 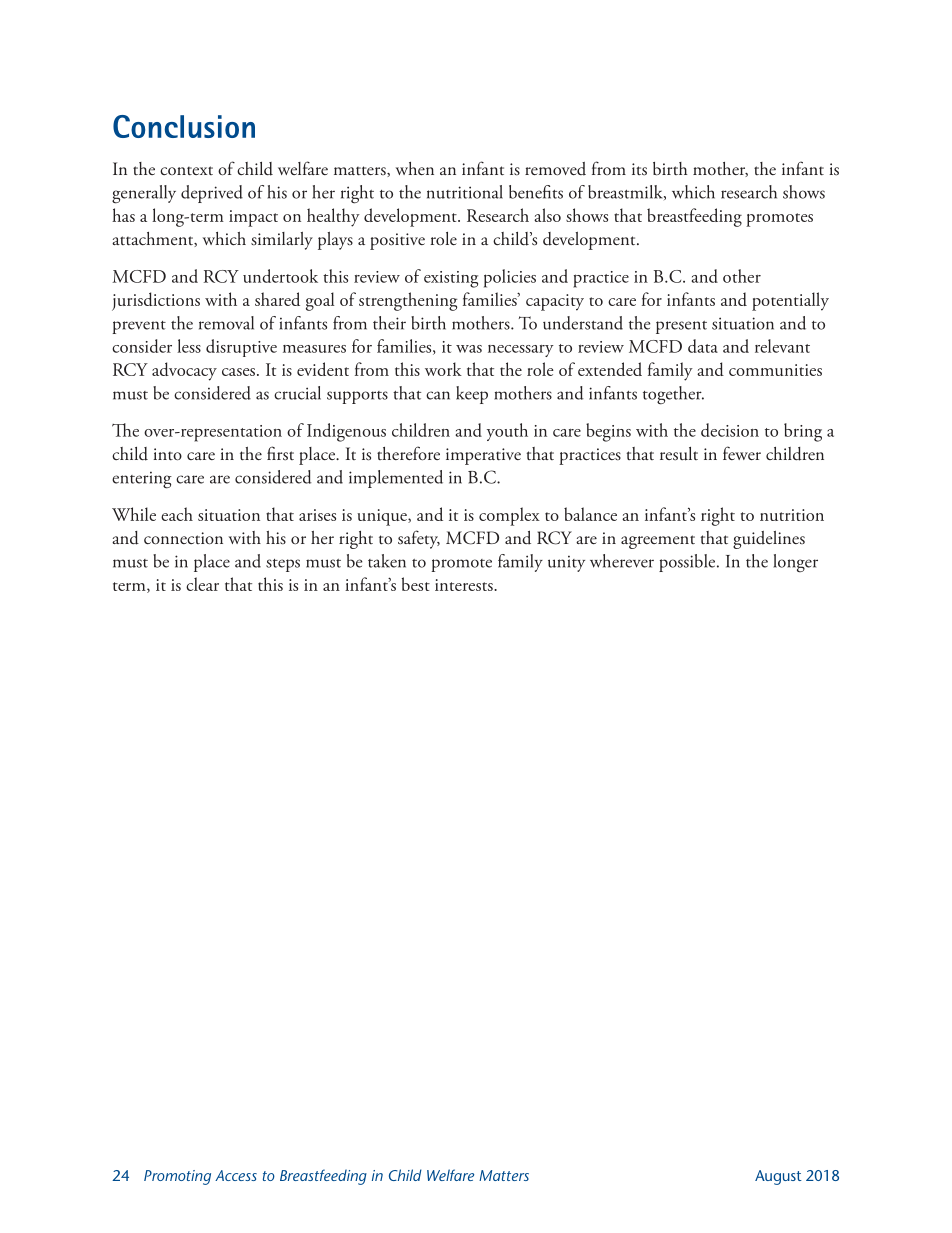 I want to click on interests, so click(x=465, y=585).
